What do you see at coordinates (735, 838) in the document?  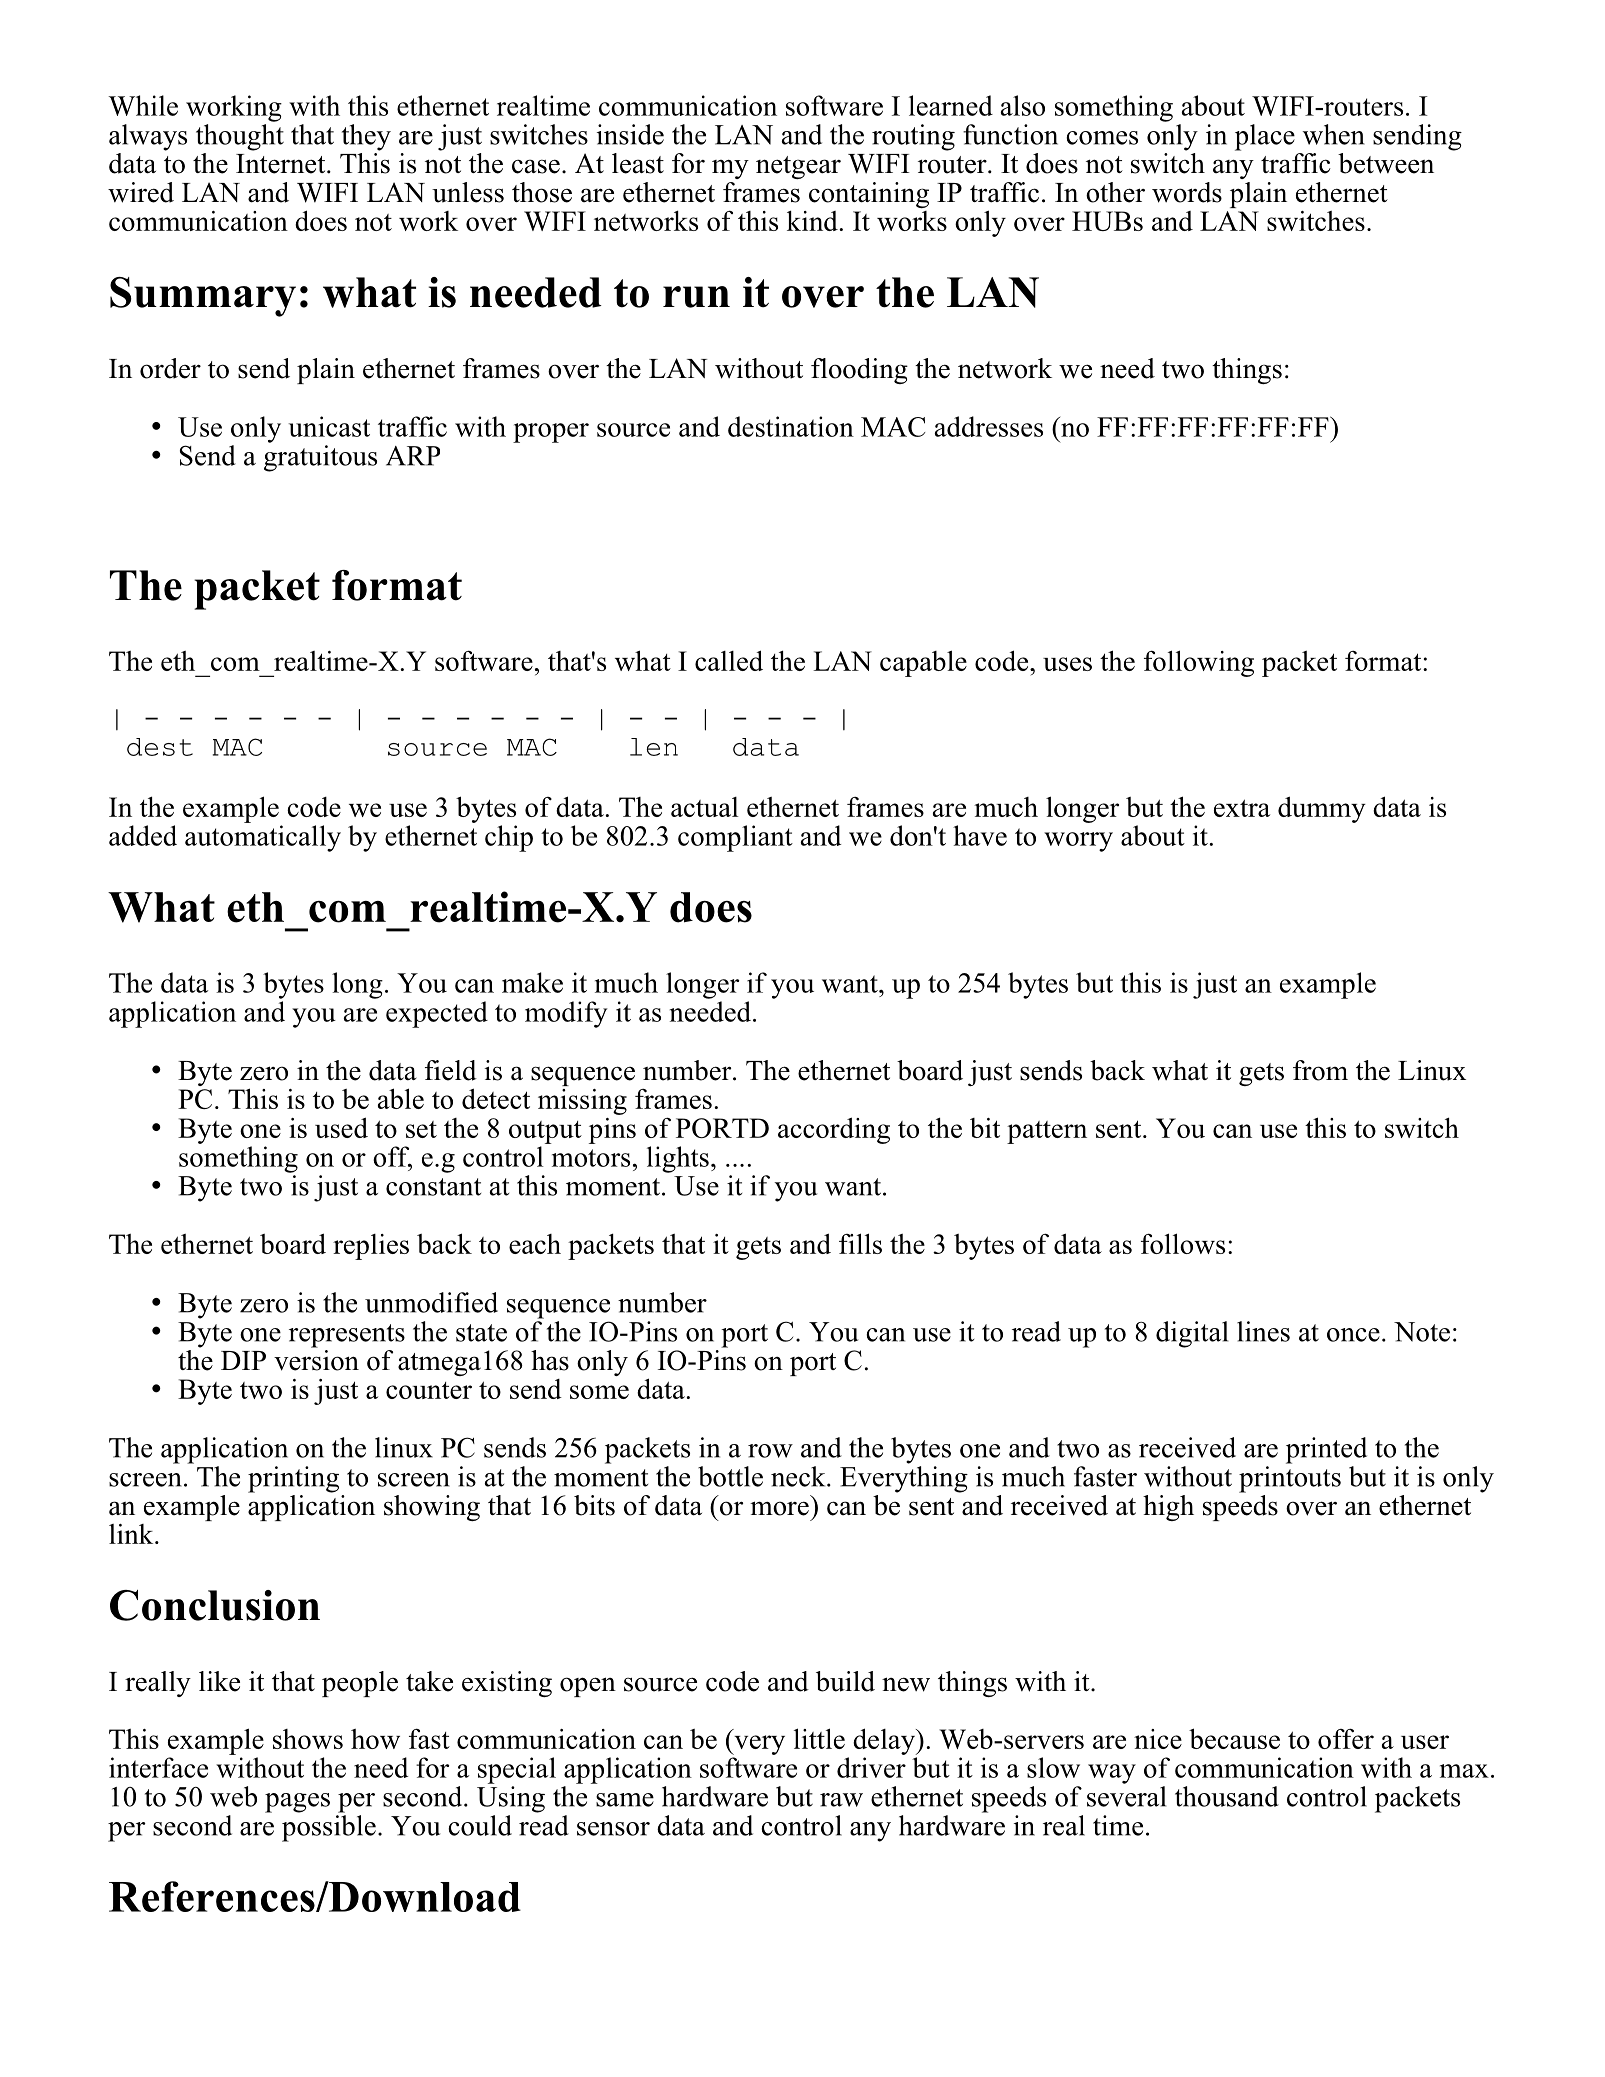 I see `compliant` at bounding box center [735, 838].
